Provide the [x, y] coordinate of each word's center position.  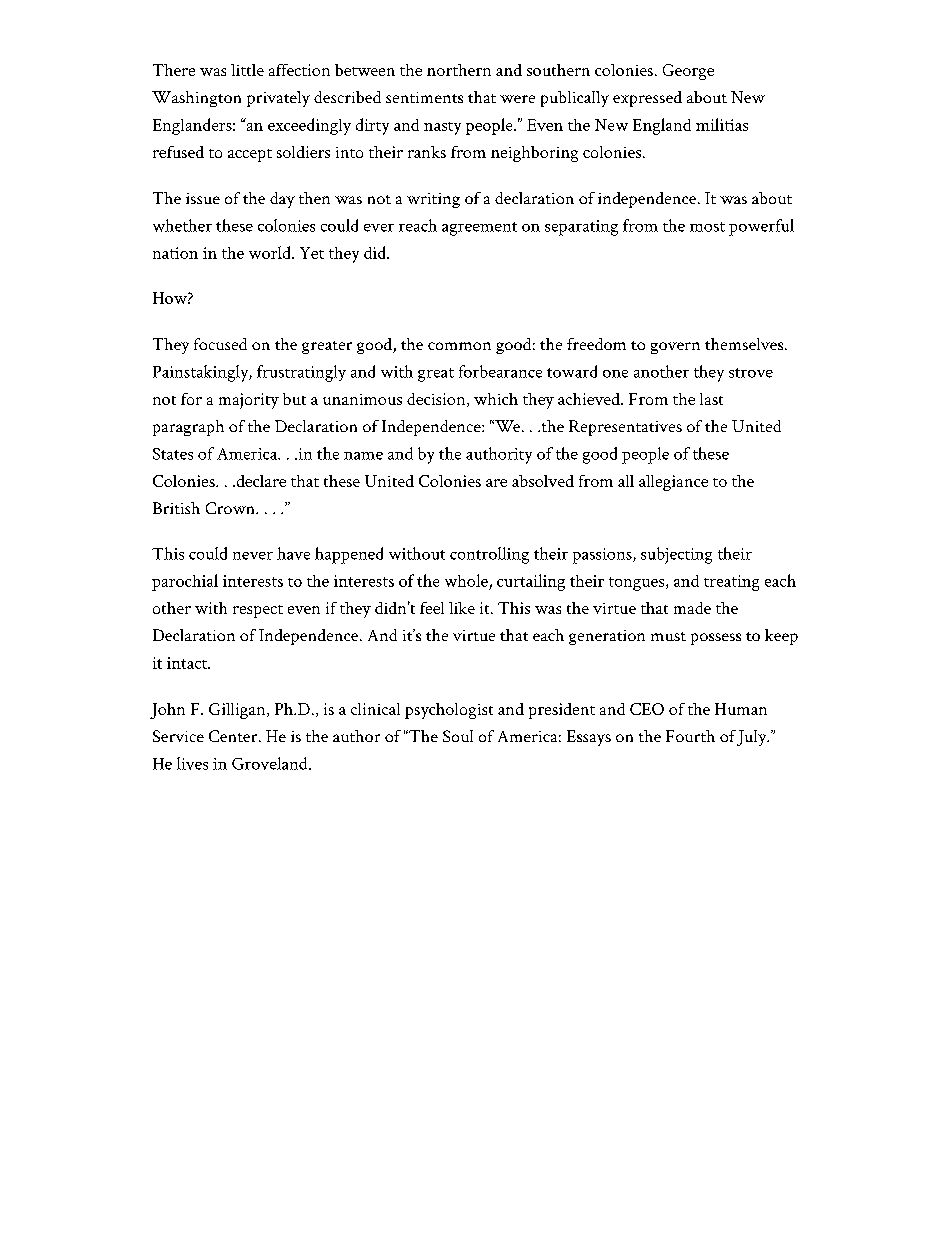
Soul [458, 736]
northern [459, 70]
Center [234, 736]
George [688, 72]
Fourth [690, 736]
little [247, 70]
